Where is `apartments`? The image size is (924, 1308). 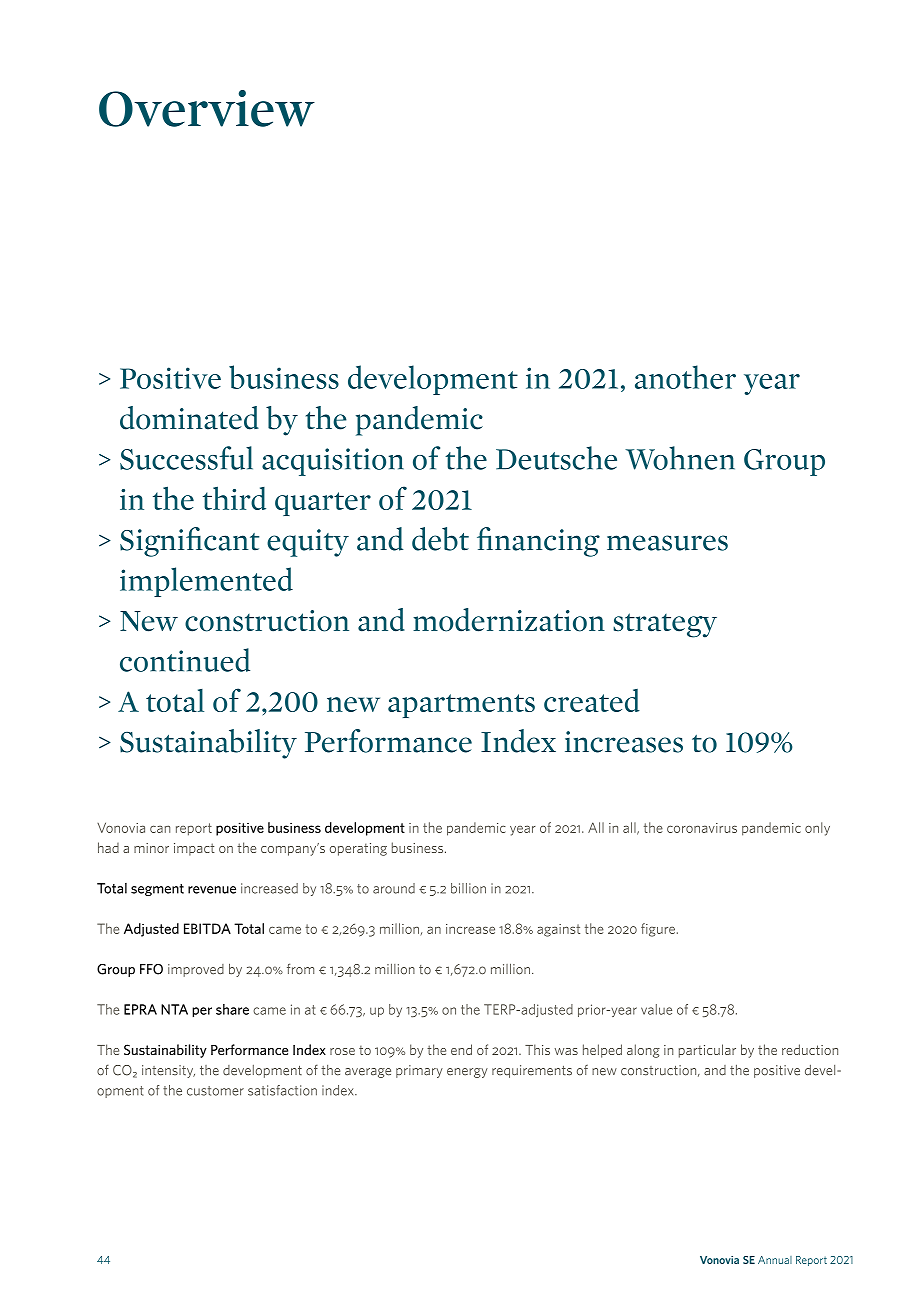 apartments is located at coordinates (461, 706).
